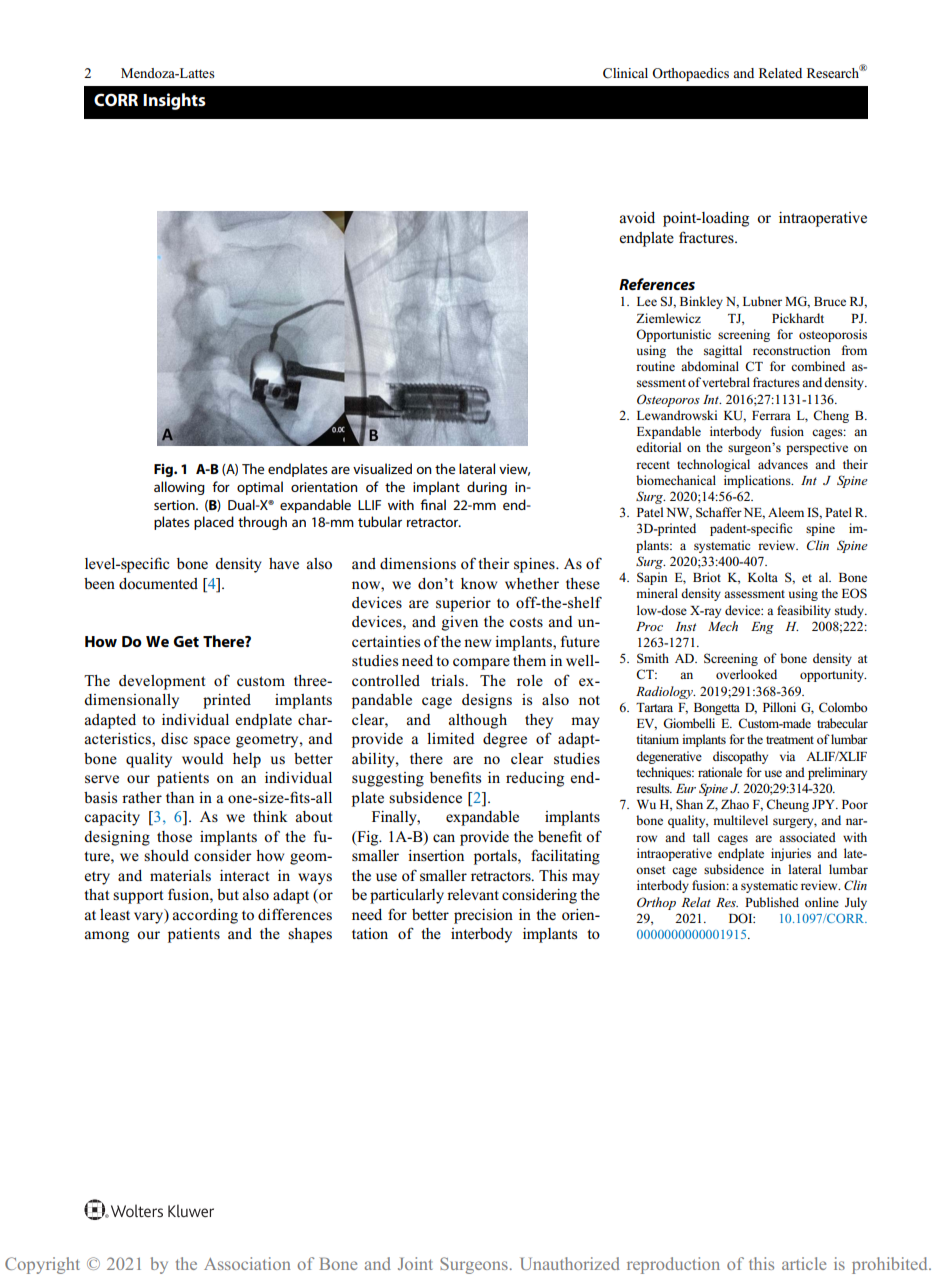 Image resolution: width=952 pixels, height=1275 pixels. What do you see at coordinates (804, 1263) in the screenshot?
I see `article` at bounding box center [804, 1263].
